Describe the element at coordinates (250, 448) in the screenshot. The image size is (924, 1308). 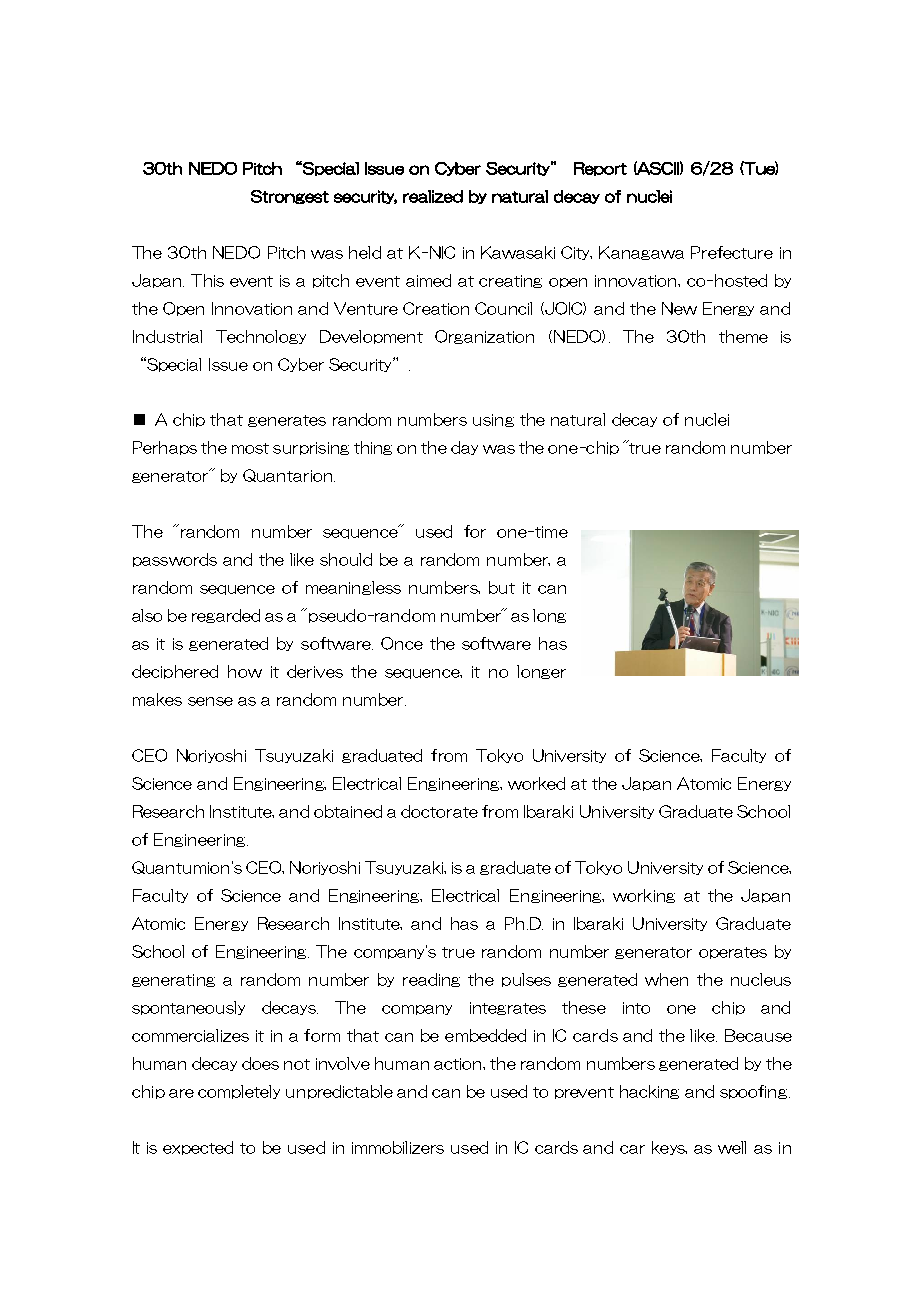
I see `most` at that location.
